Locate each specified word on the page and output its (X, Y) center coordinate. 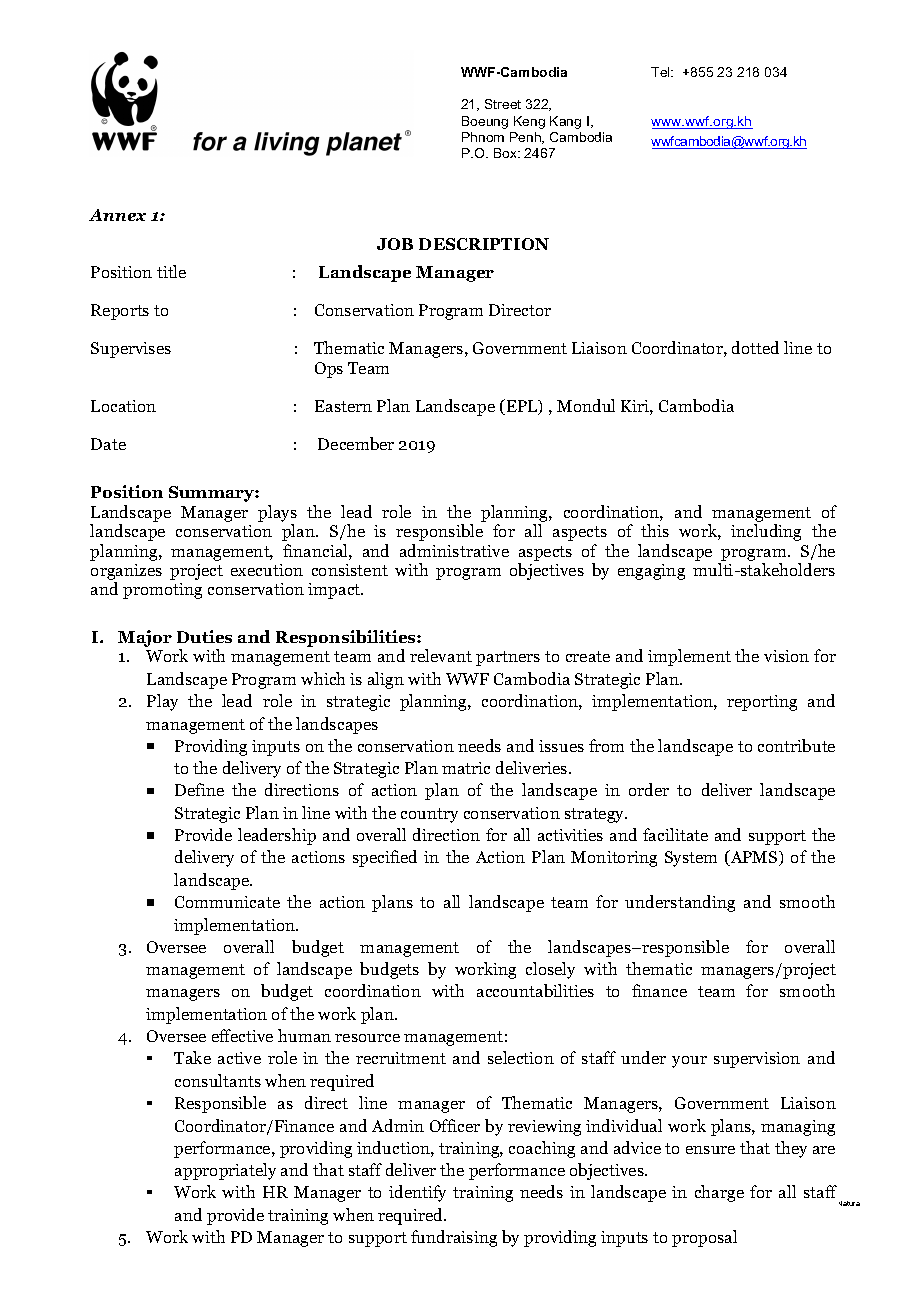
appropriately (225, 1171)
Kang (565, 122)
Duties (204, 636)
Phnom (483, 137)
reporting (762, 703)
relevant (441, 655)
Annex (117, 215)
